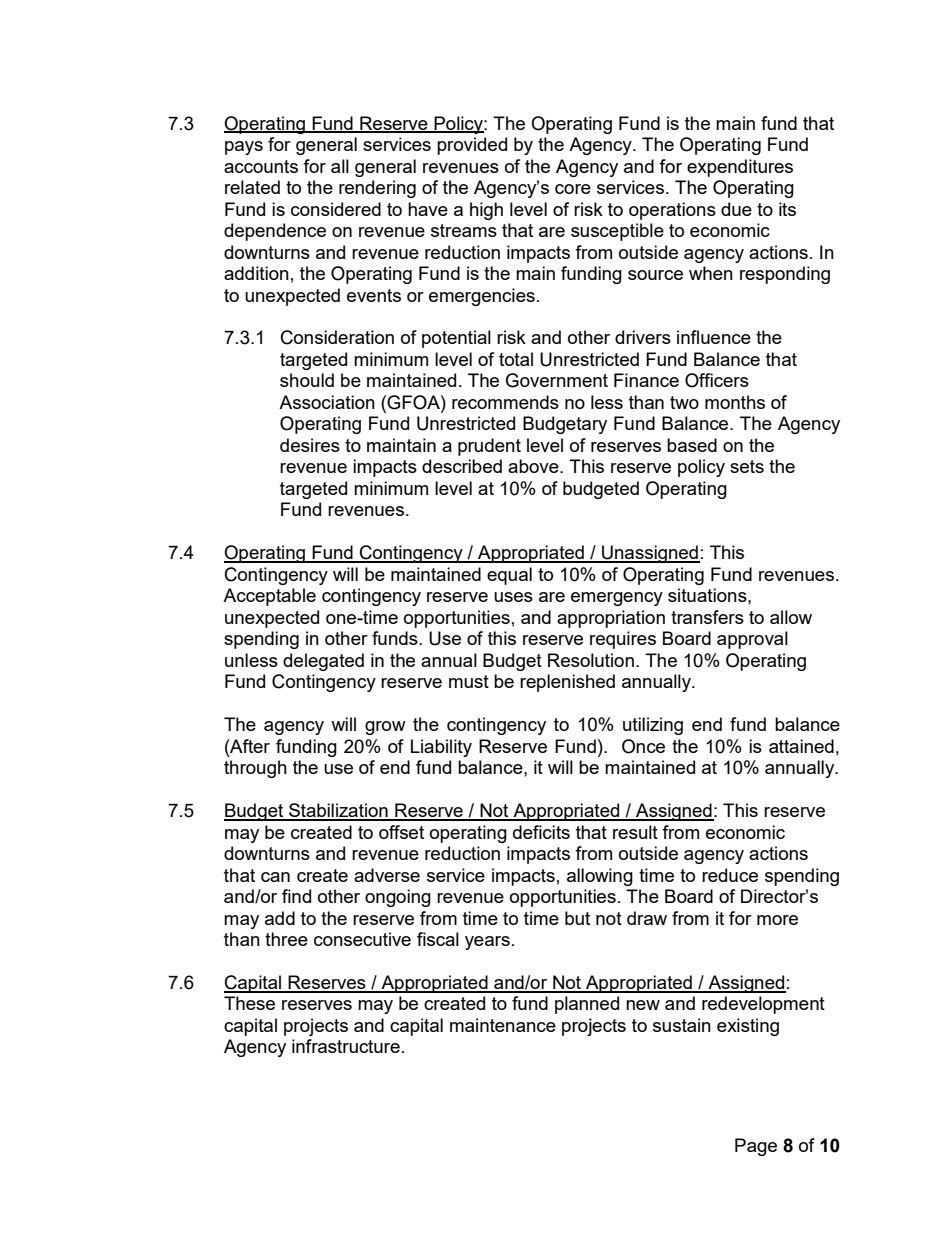  Describe the element at coordinates (587, 1005) in the screenshot. I see `planned` at that location.
